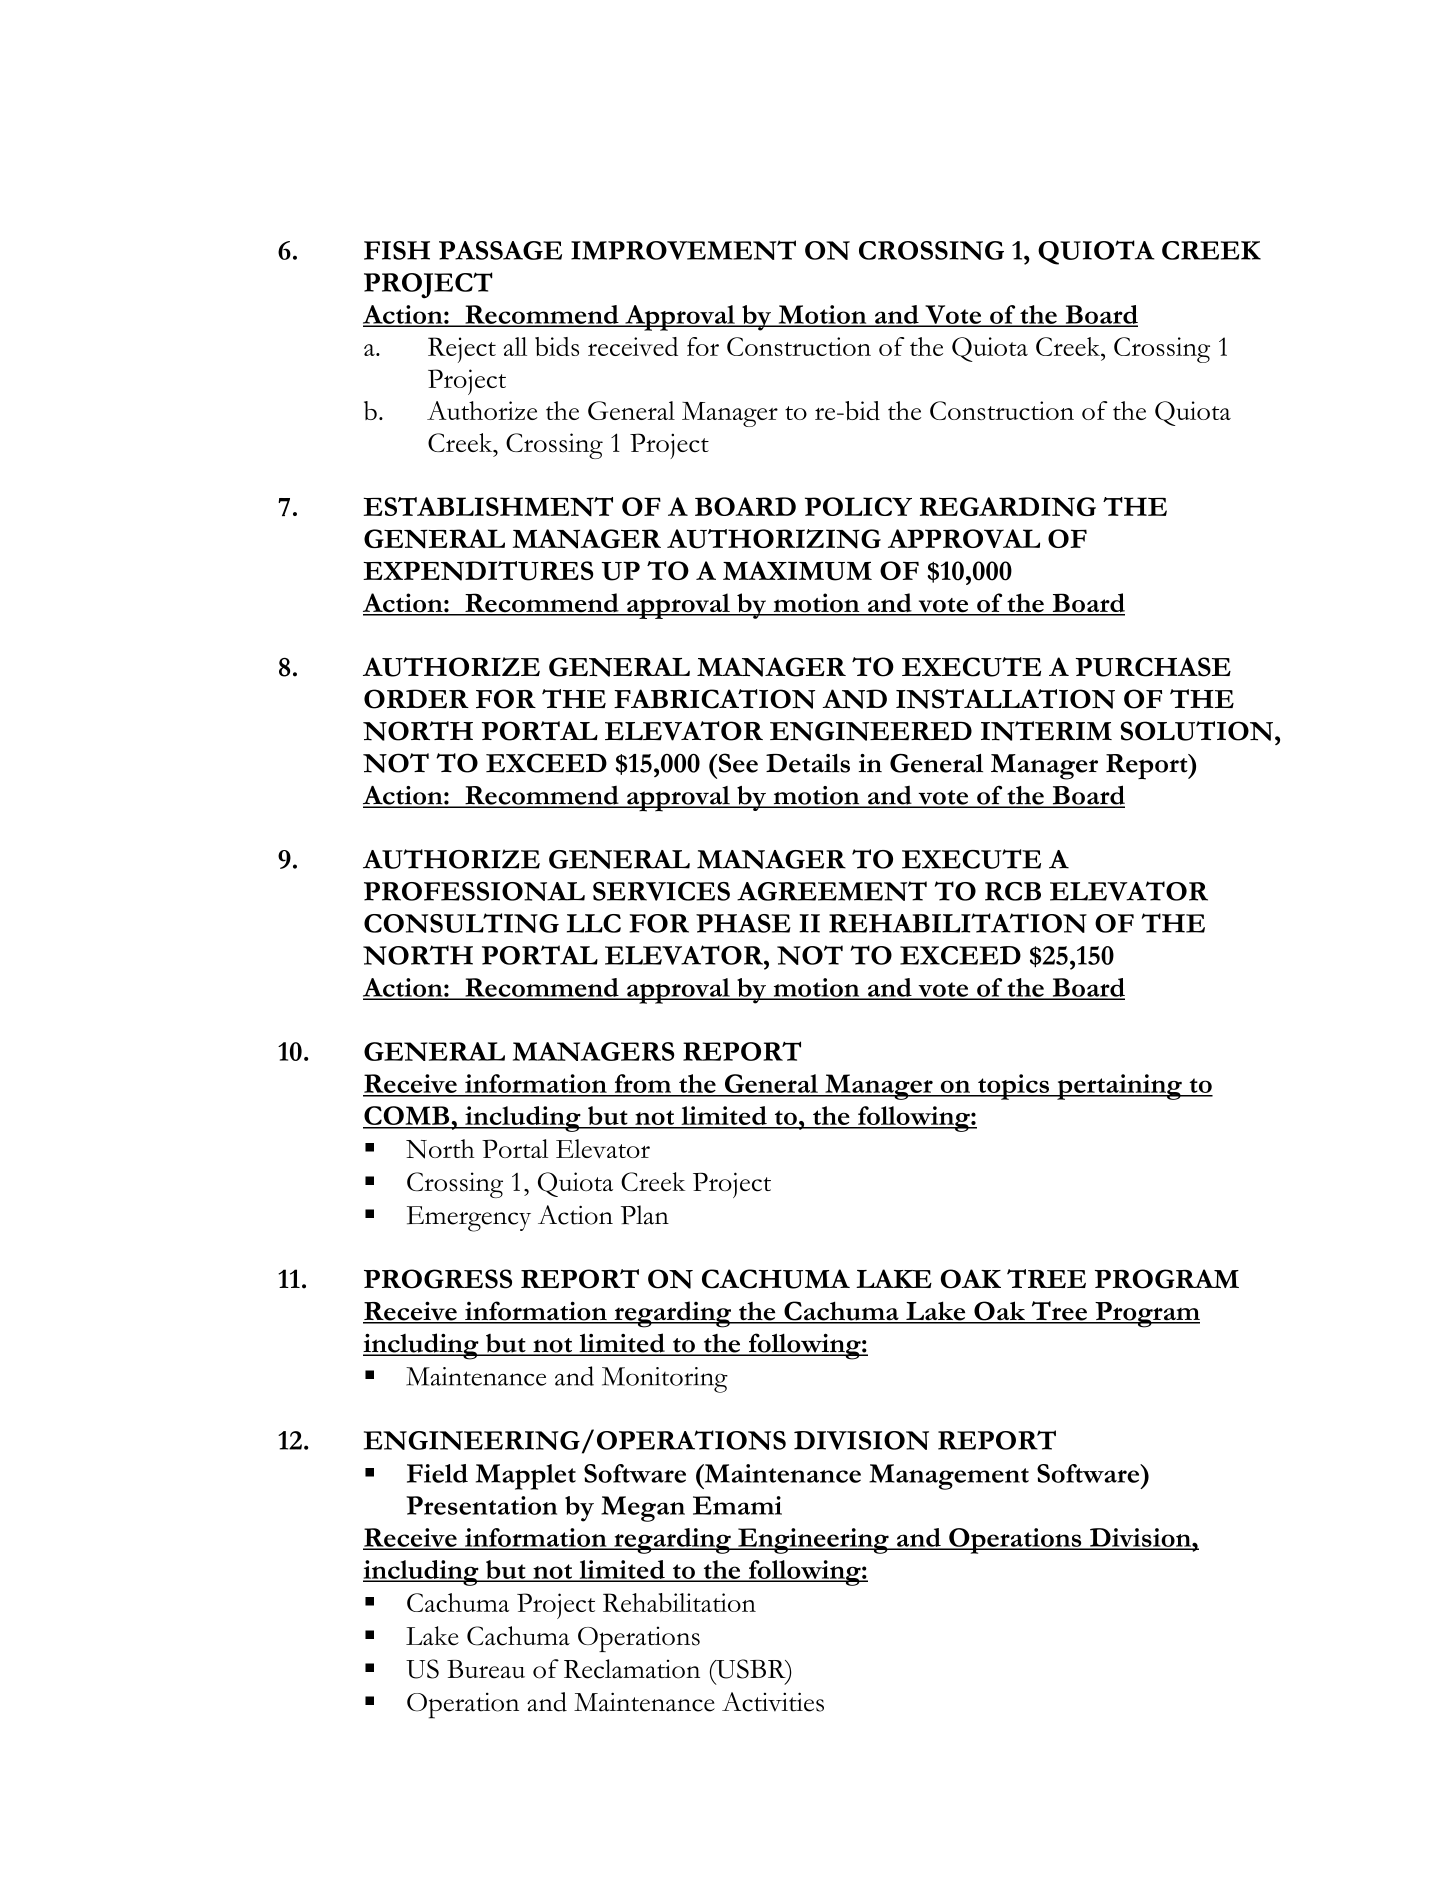  What do you see at coordinates (645, 1215) in the screenshot?
I see `Plan` at bounding box center [645, 1215].
